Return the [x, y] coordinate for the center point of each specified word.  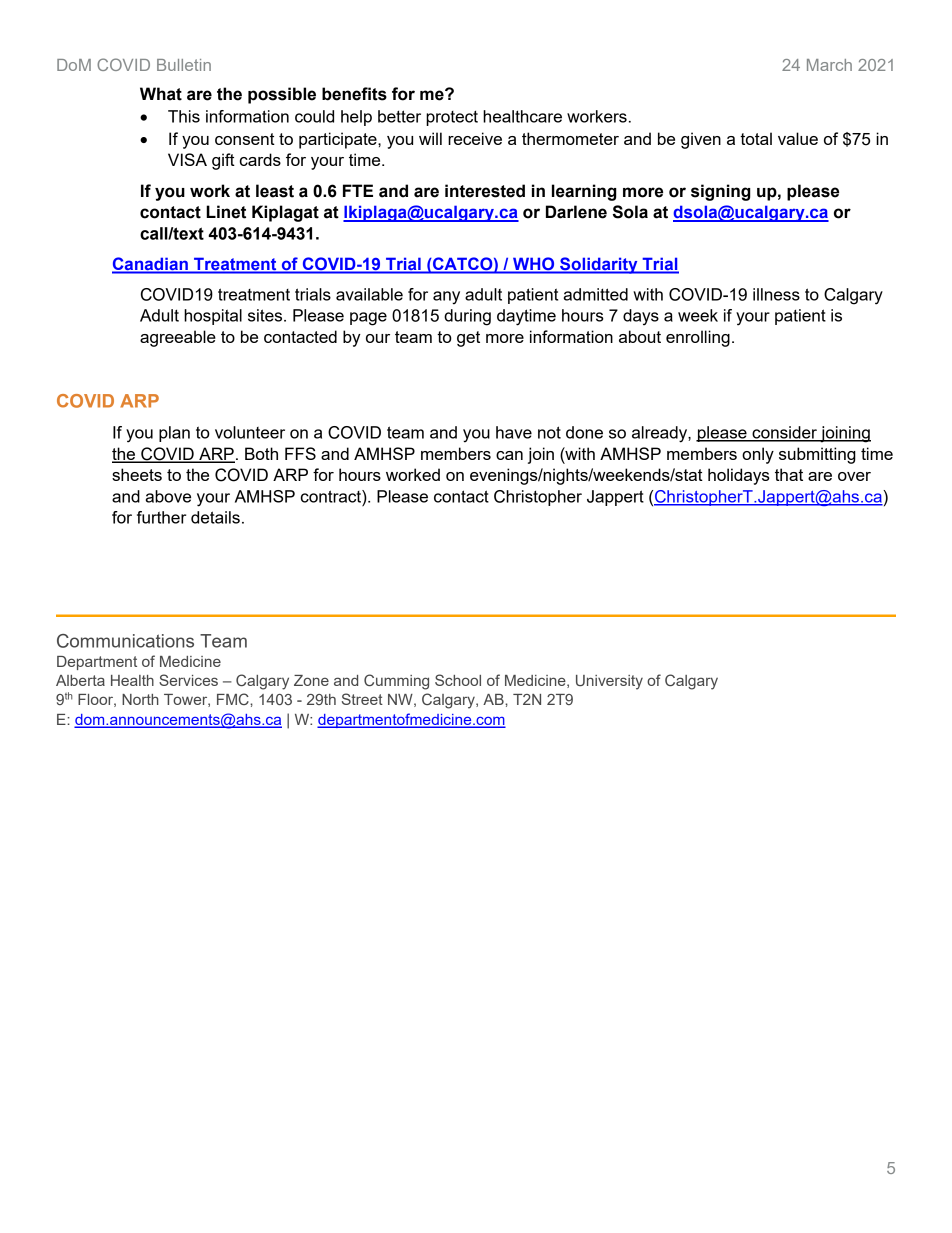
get [468, 339]
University [609, 682]
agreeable [178, 338]
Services [188, 680]
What [161, 94]
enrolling [698, 338]
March [829, 65]
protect [452, 118]
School [458, 680]
